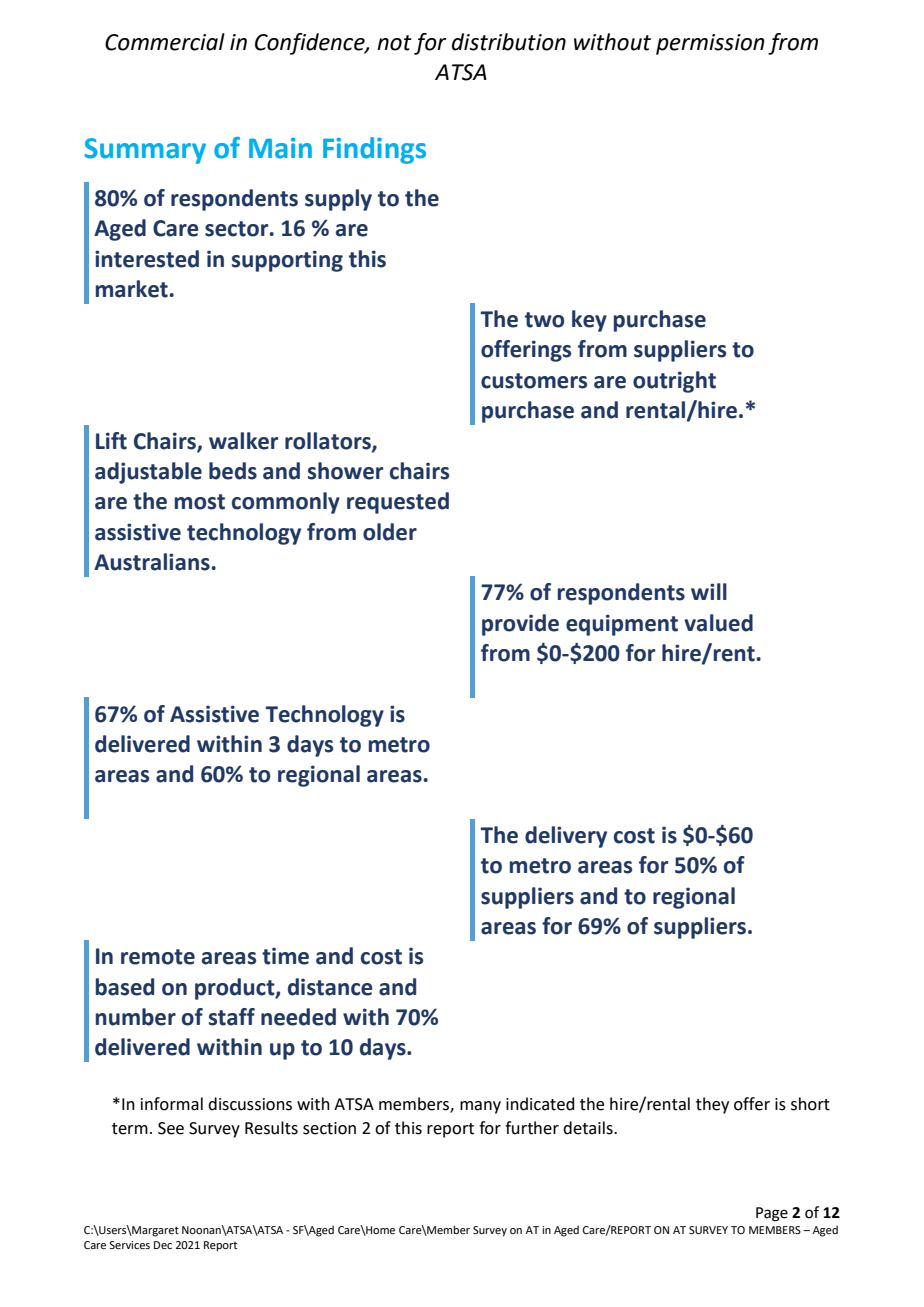 The height and width of the screenshot is (1307, 924). Describe the element at coordinates (163, 1245) in the screenshot. I see `Dec` at that location.
